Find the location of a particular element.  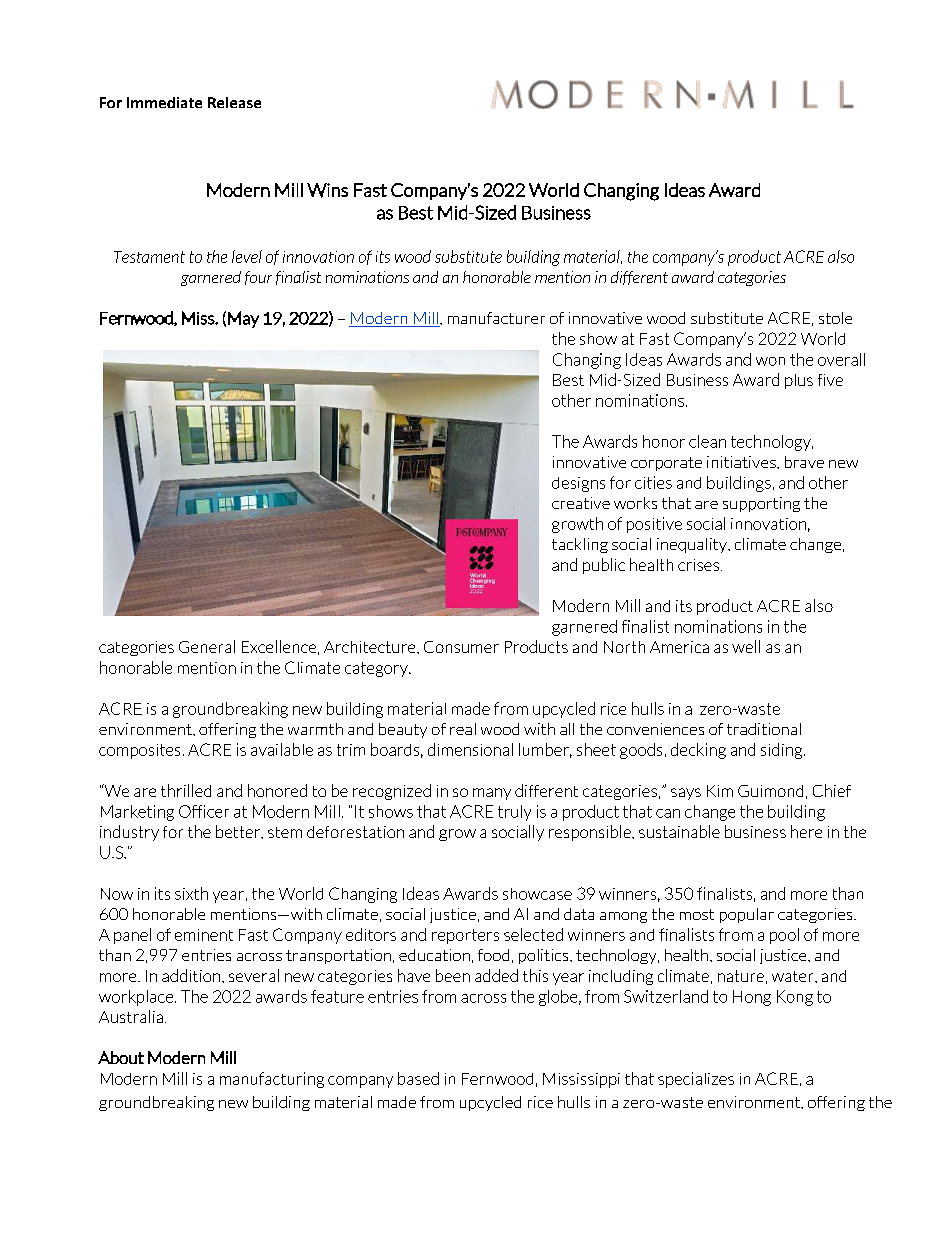

Release is located at coordinates (234, 102).
